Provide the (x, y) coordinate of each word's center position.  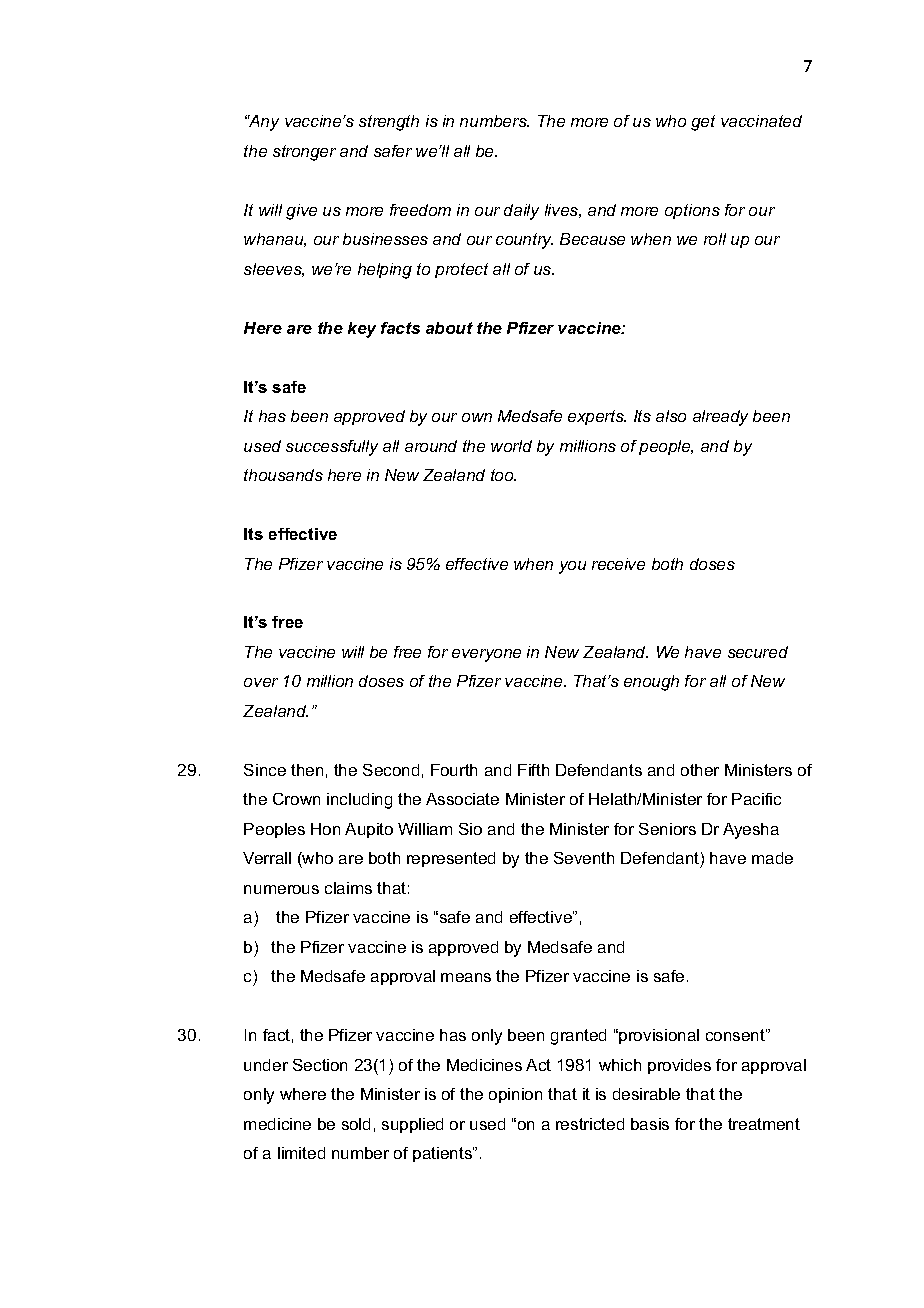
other (700, 770)
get (703, 123)
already (720, 418)
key (362, 330)
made (772, 858)
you (572, 567)
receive (618, 564)
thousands (283, 475)
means (466, 977)
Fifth (533, 770)
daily (521, 212)
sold (356, 1124)
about (449, 328)
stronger (304, 153)
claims (348, 888)
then (307, 770)
